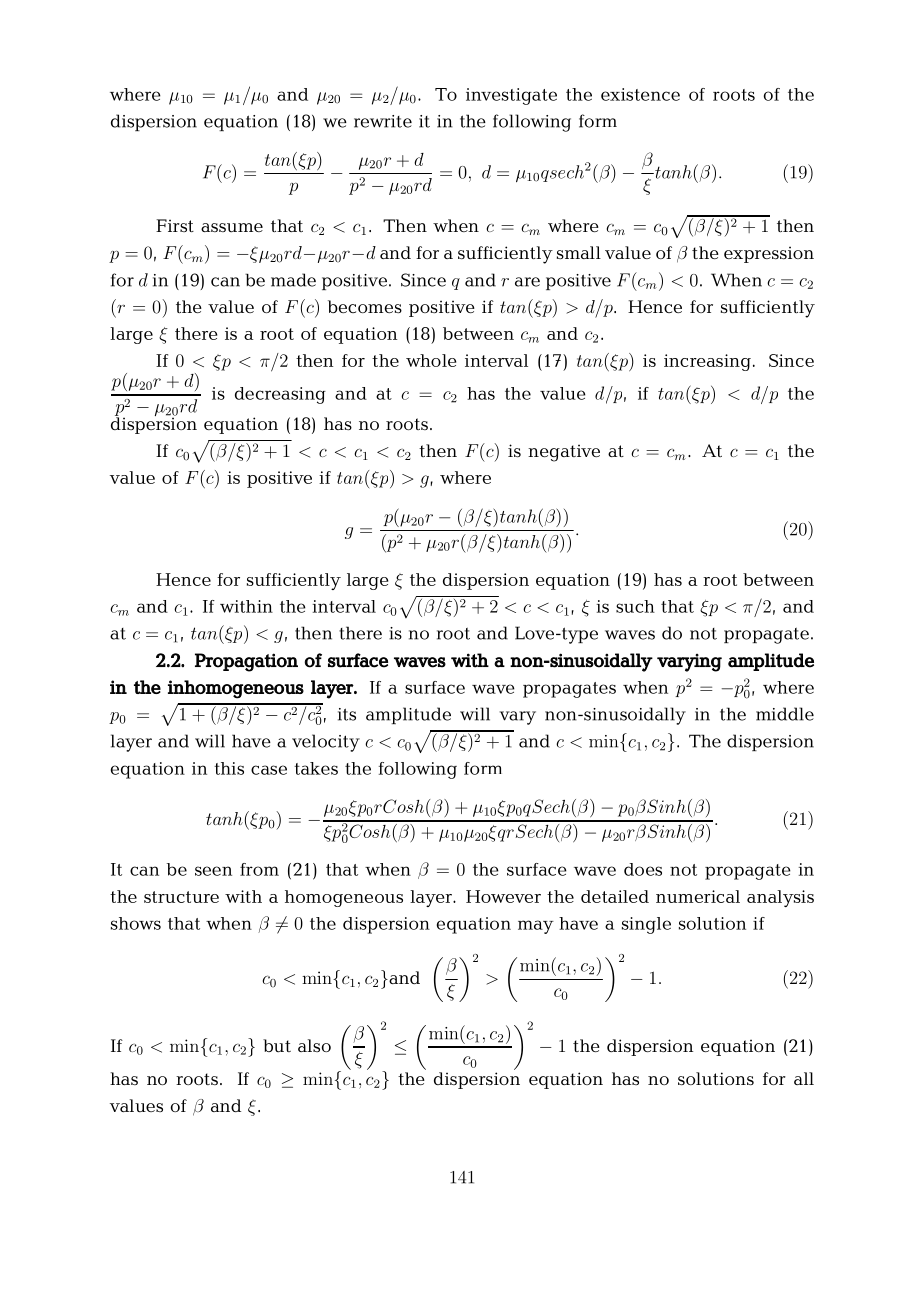 The image size is (924, 1307). Describe the element at coordinates (347, 714) in the image. I see `its` at that location.
